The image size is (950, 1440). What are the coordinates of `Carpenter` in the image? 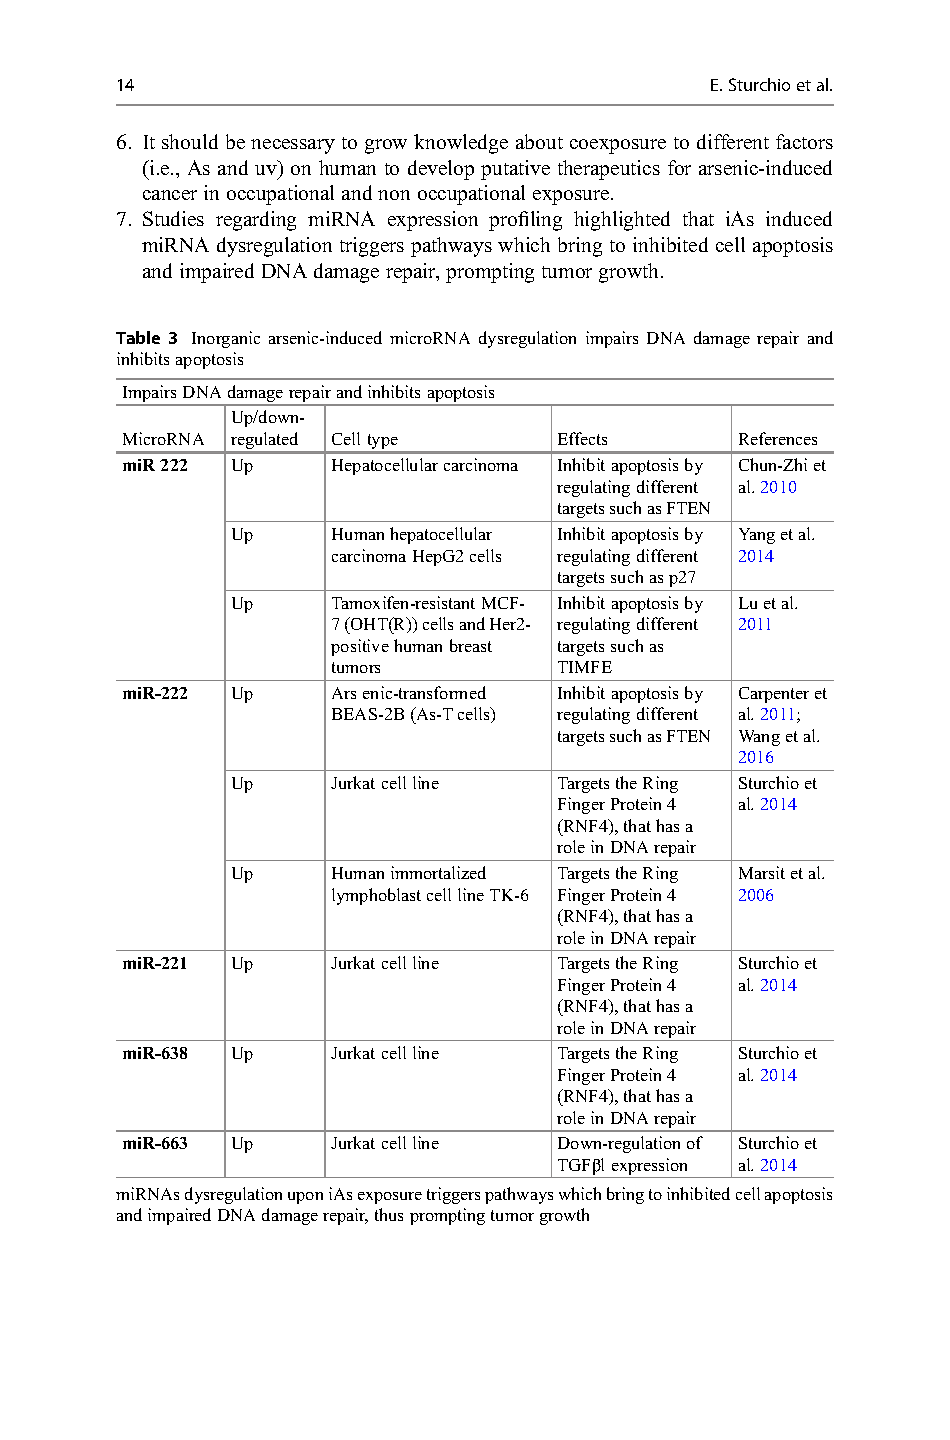 It's located at (774, 695).
